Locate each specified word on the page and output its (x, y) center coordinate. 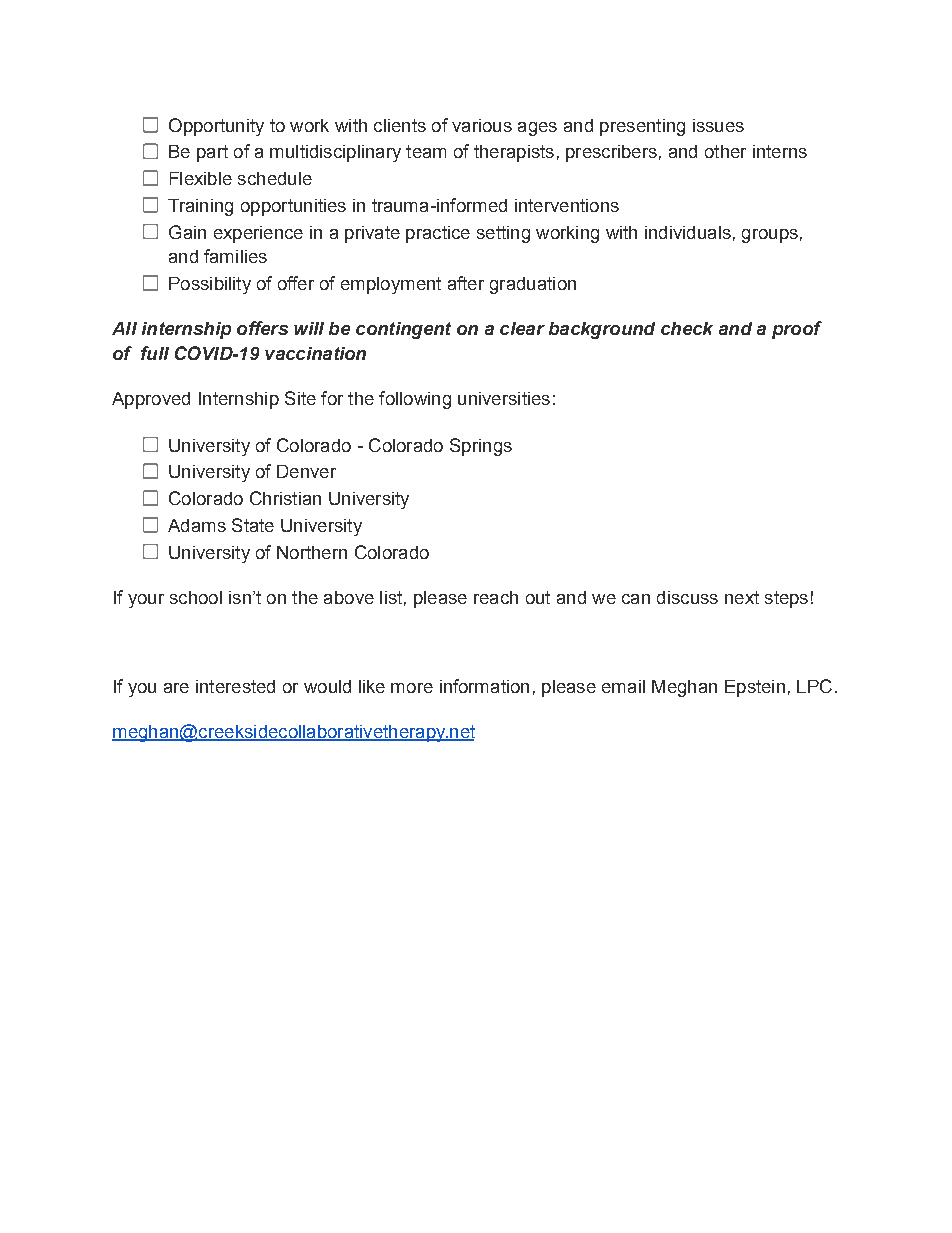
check (687, 328)
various (482, 125)
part (212, 153)
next (742, 597)
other (725, 151)
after (466, 283)
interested (235, 686)
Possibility (210, 285)
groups (770, 236)
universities (504, 398)
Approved (151, 400)
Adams (197, 525)
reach (496, 597)
